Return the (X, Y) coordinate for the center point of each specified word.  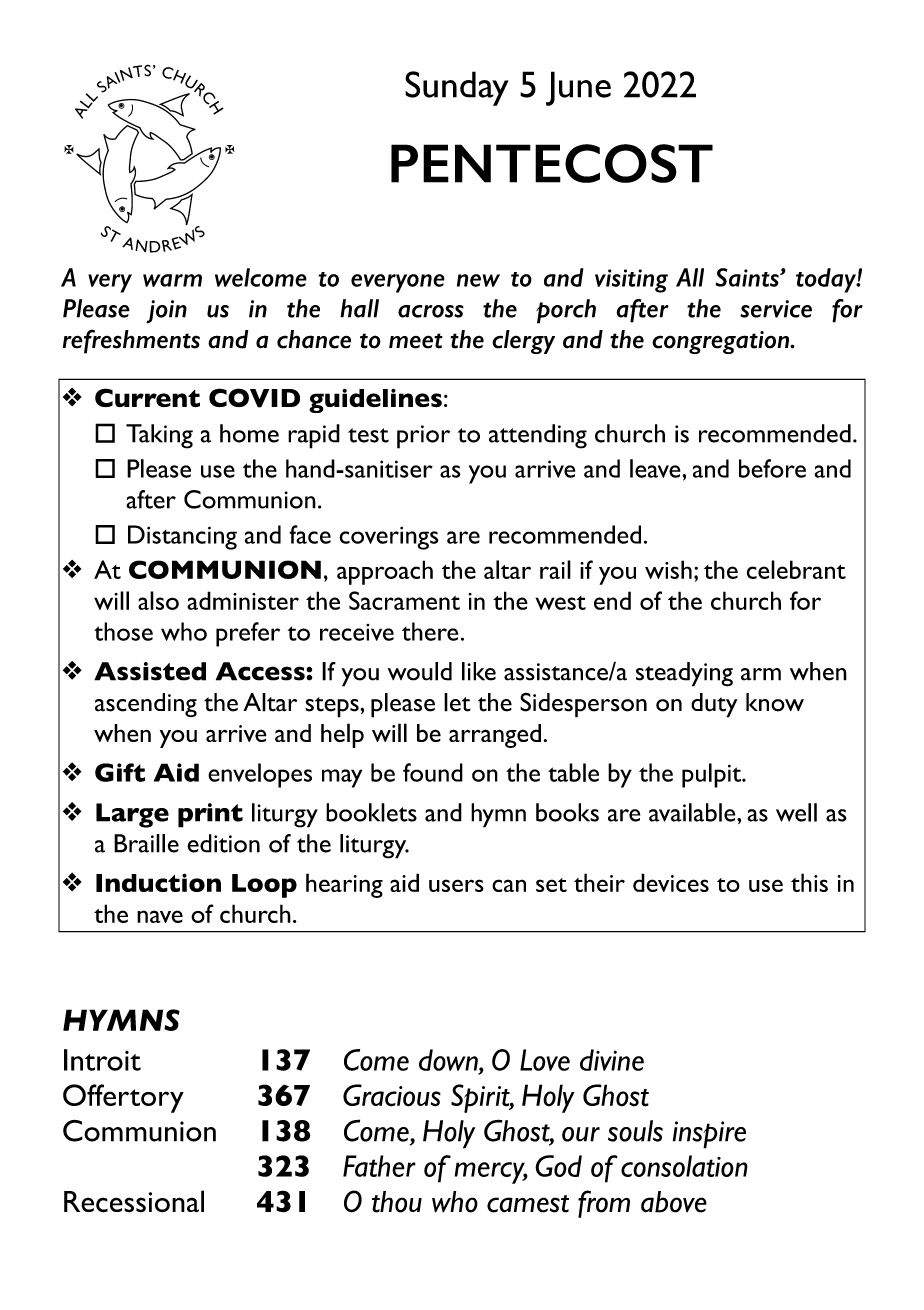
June (578, 88)
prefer (248, 634)
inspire (709, 1135)
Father (379, 1166)
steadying (684, 674)
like (479, 671)
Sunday (457, 88)
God (558, 1166)
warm (172, 280)
